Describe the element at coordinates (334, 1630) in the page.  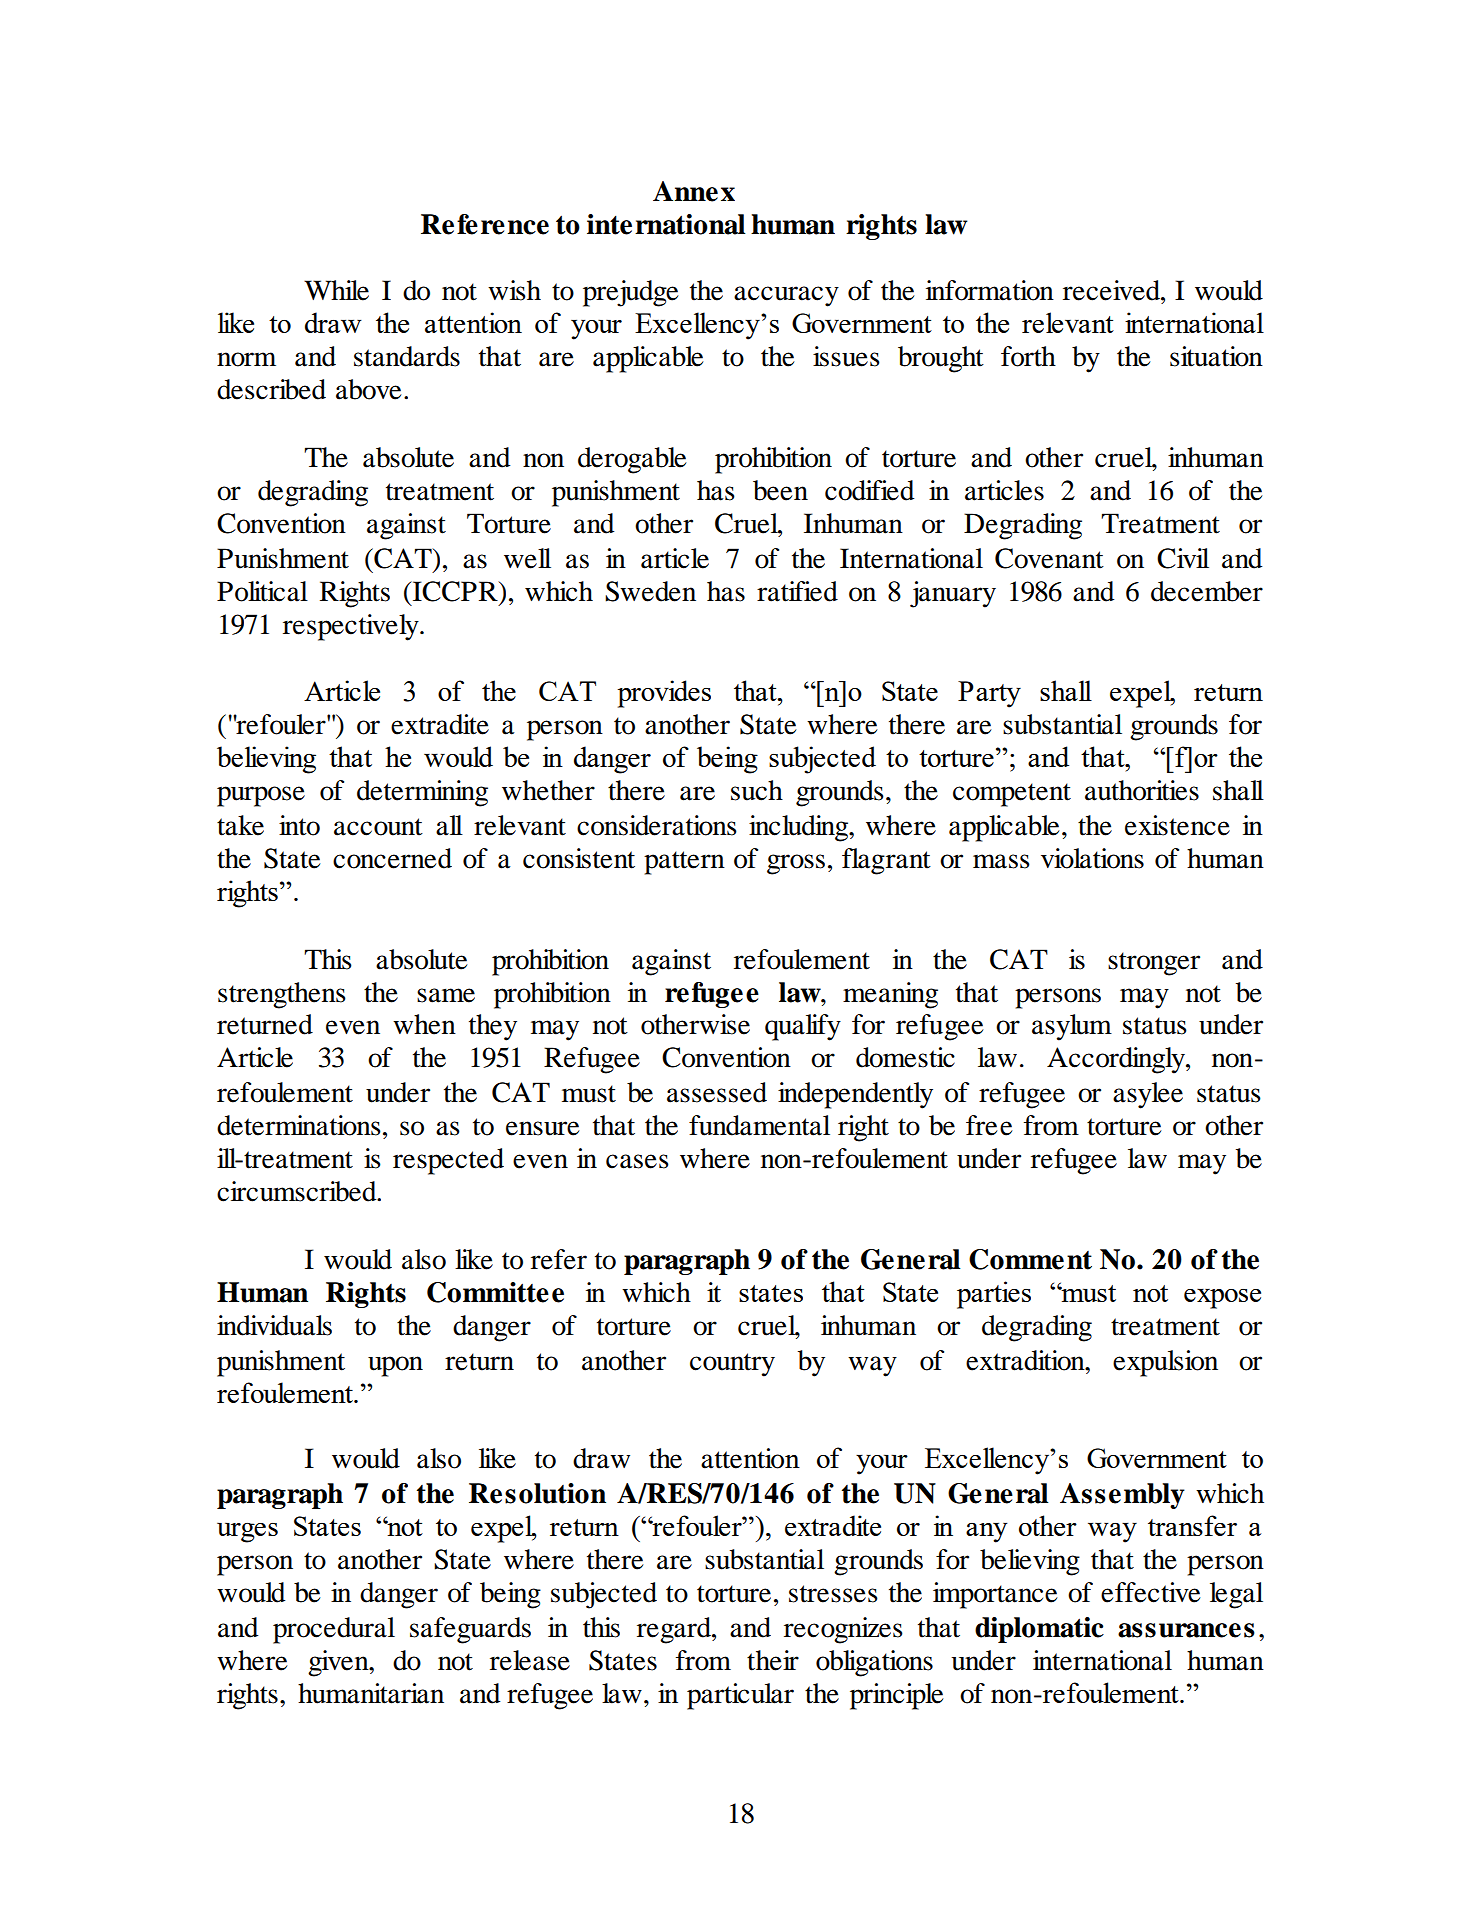
I see `procedural` at that location.
